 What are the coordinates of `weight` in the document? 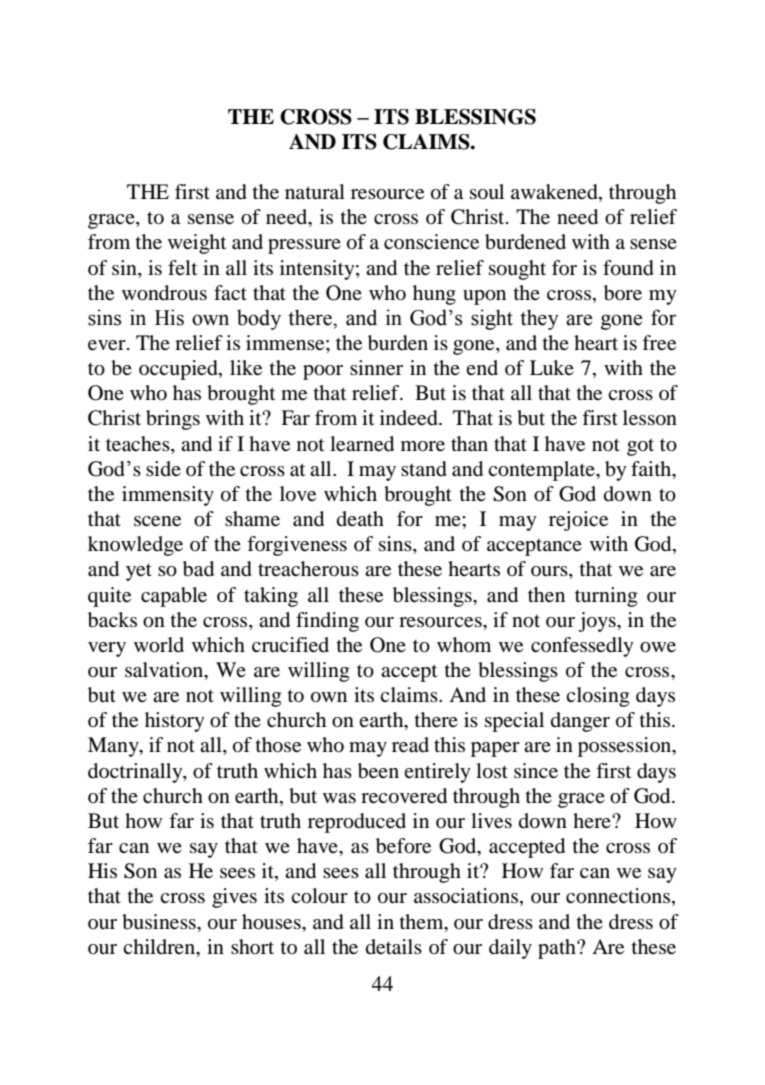 It's located at (197, 244).
